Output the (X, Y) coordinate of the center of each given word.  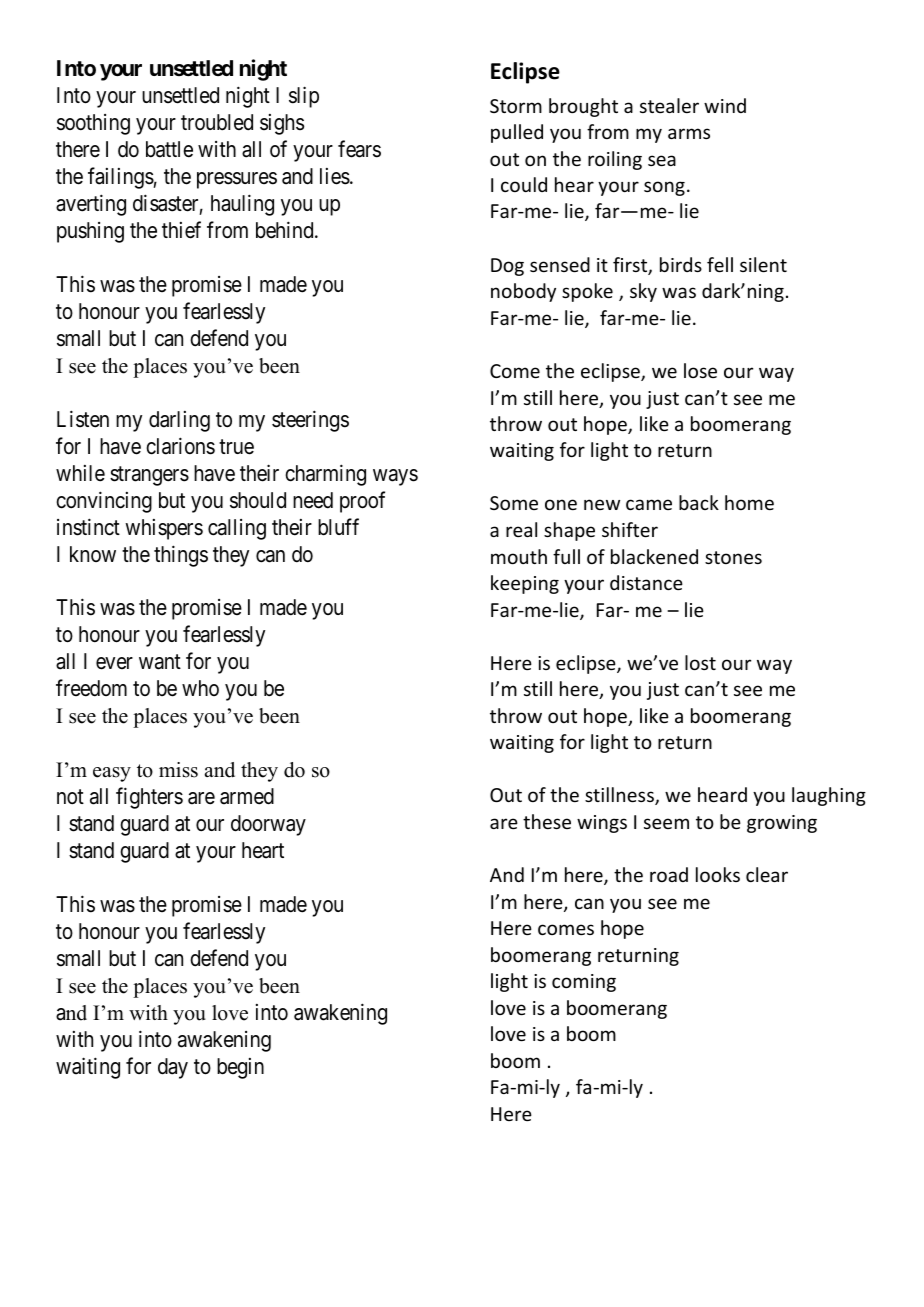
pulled (517, 133)
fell (720, 264)
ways (395, 477)
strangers (149, 476)
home (749, 502)
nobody (523, 292)
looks (718, 874)
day (173, 1068)
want (160, 662)
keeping (525, 584)
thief (181, 230)
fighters (149, 798)
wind (725, 105)
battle (169, 149)
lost (700, 662)
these (547, 821)
